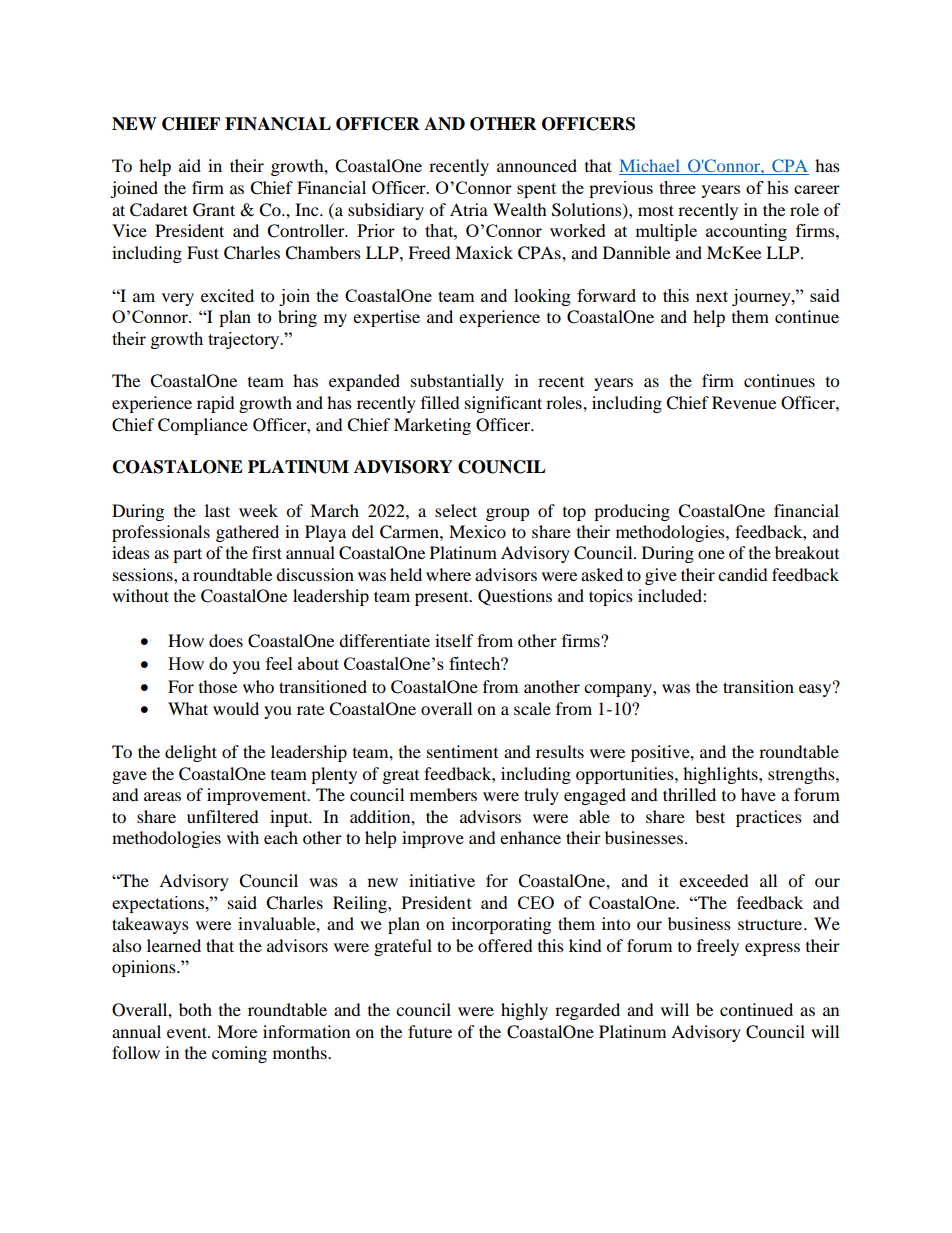 This document has width=952, height=1233. I want to click on last, so click(217, 510).
